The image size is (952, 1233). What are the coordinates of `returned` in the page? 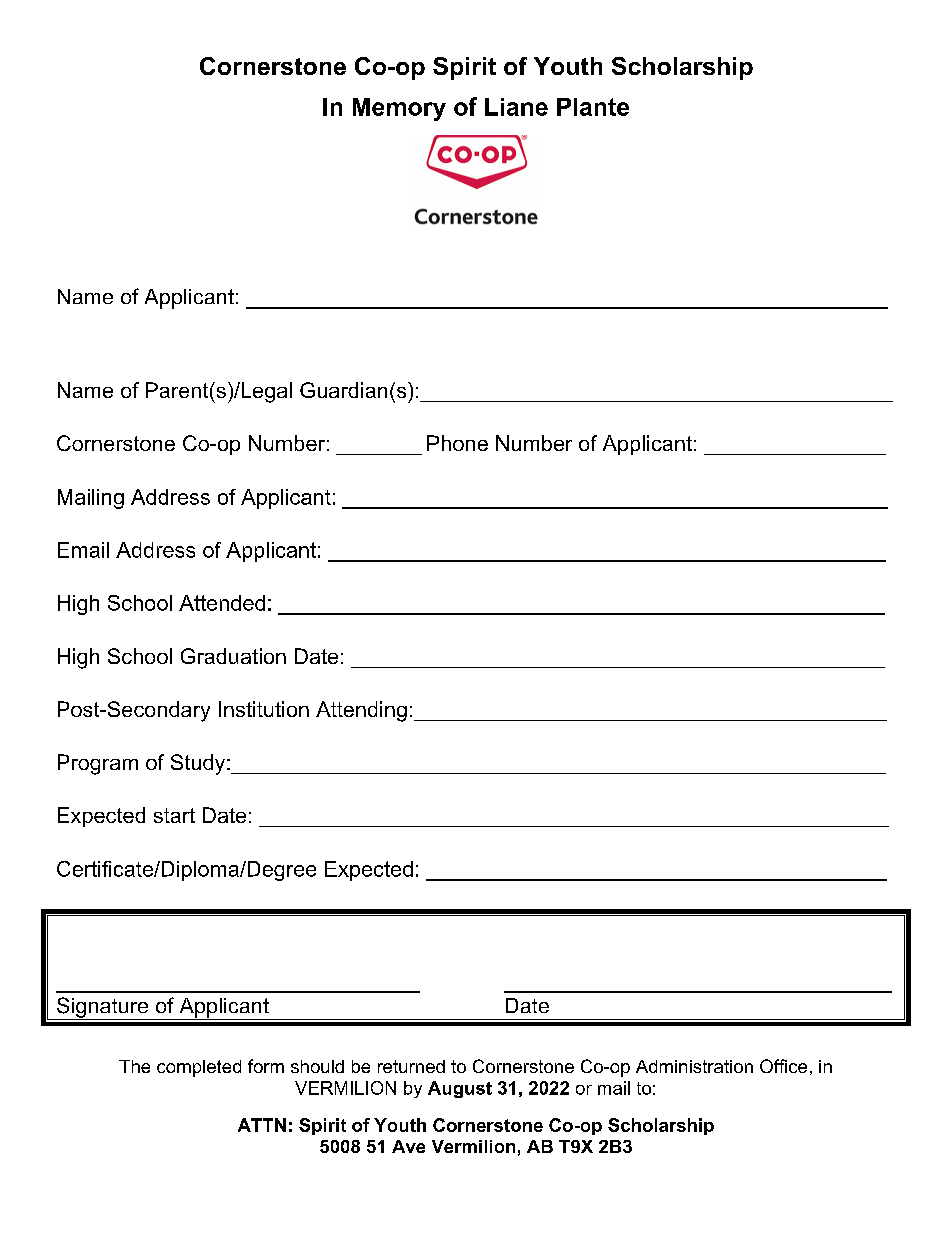 It's located at (411, 1066).
